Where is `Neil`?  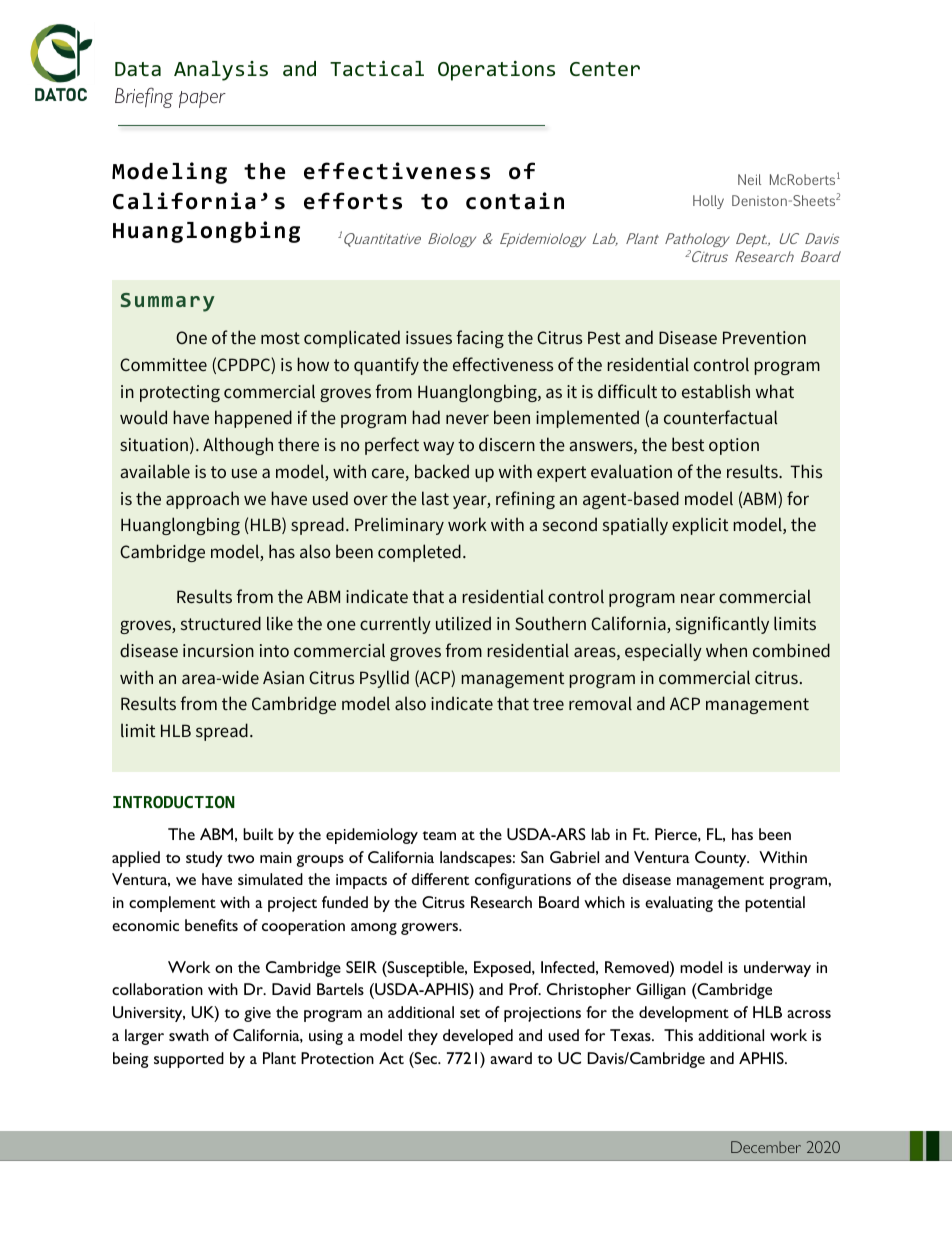 Neil is located at coordinates (749, 179).
